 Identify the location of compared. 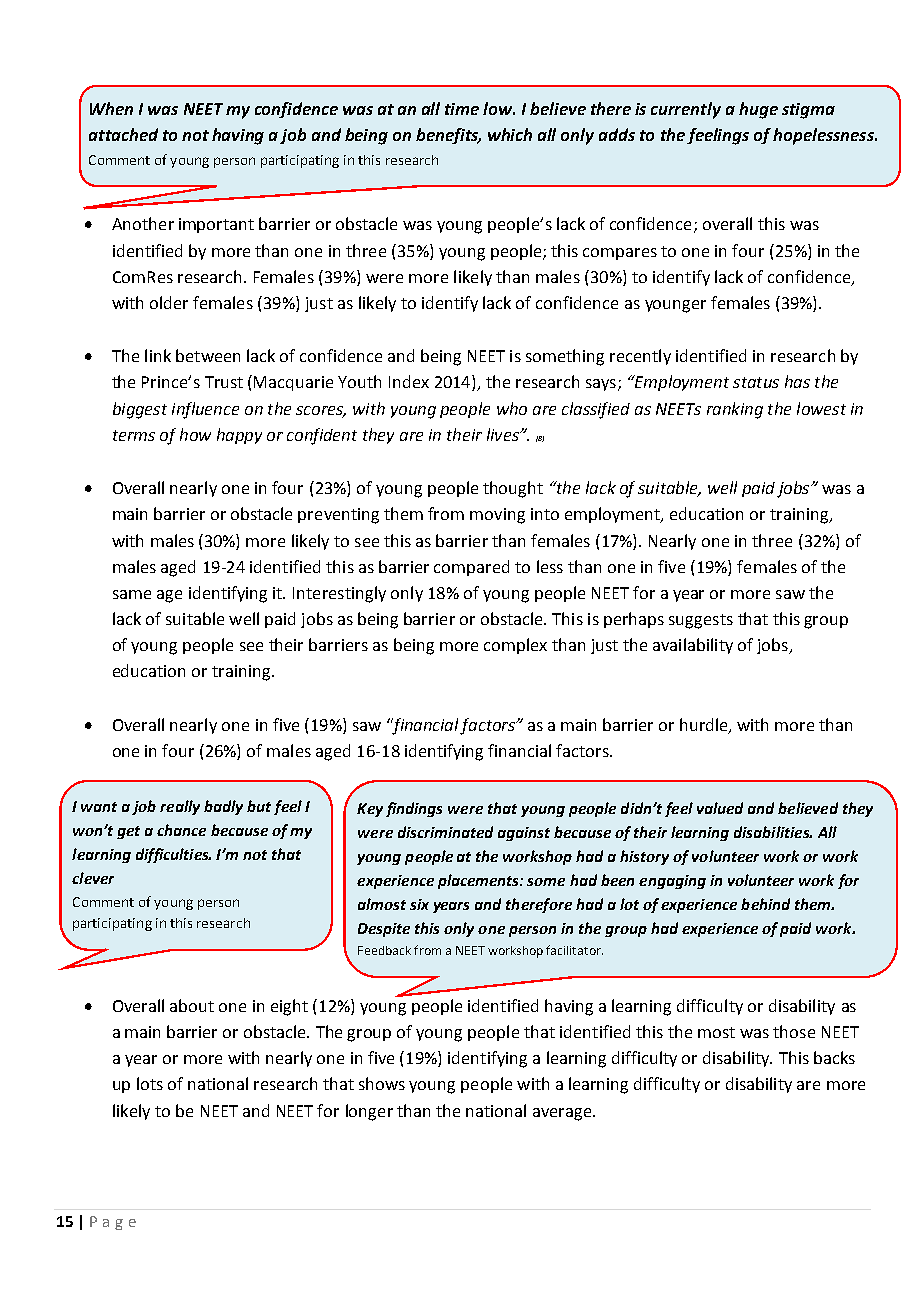
(471, 568).
